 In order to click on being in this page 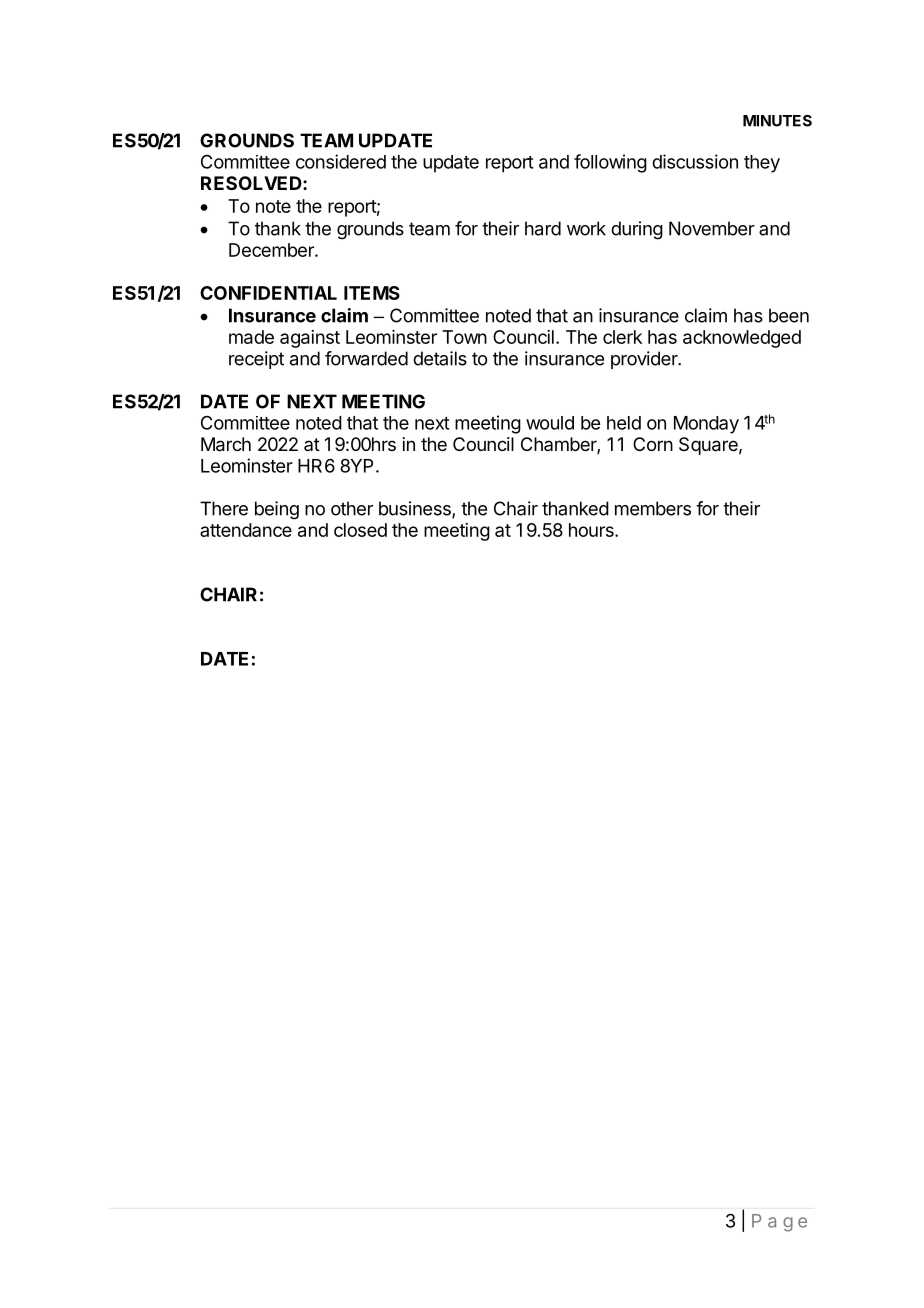, I will do `click(277, 510)`.
